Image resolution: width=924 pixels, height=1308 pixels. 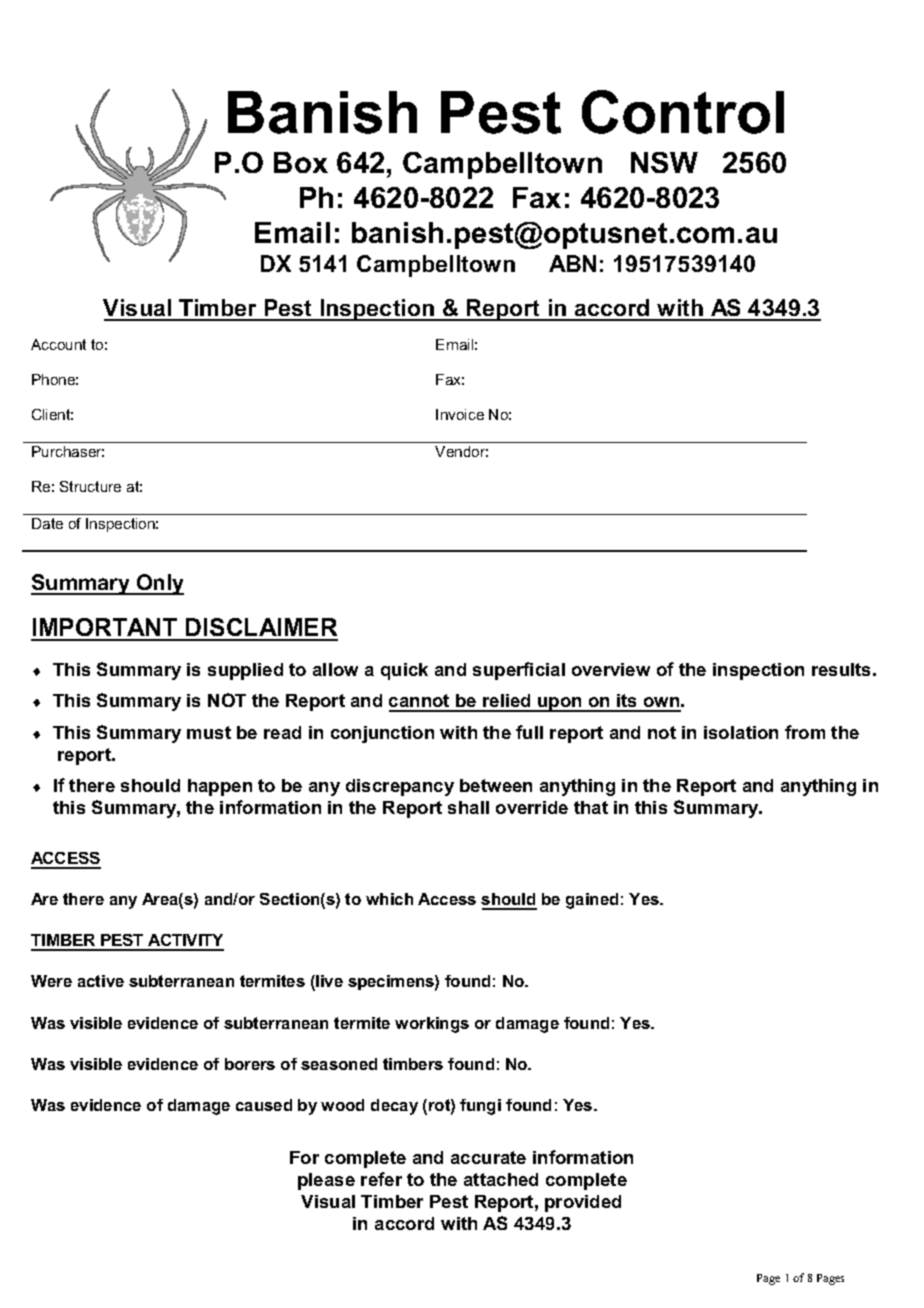 What do you see at coordinates (683, 112) in the screenshot?
I see `Control` at bounding box center [683, 112].
